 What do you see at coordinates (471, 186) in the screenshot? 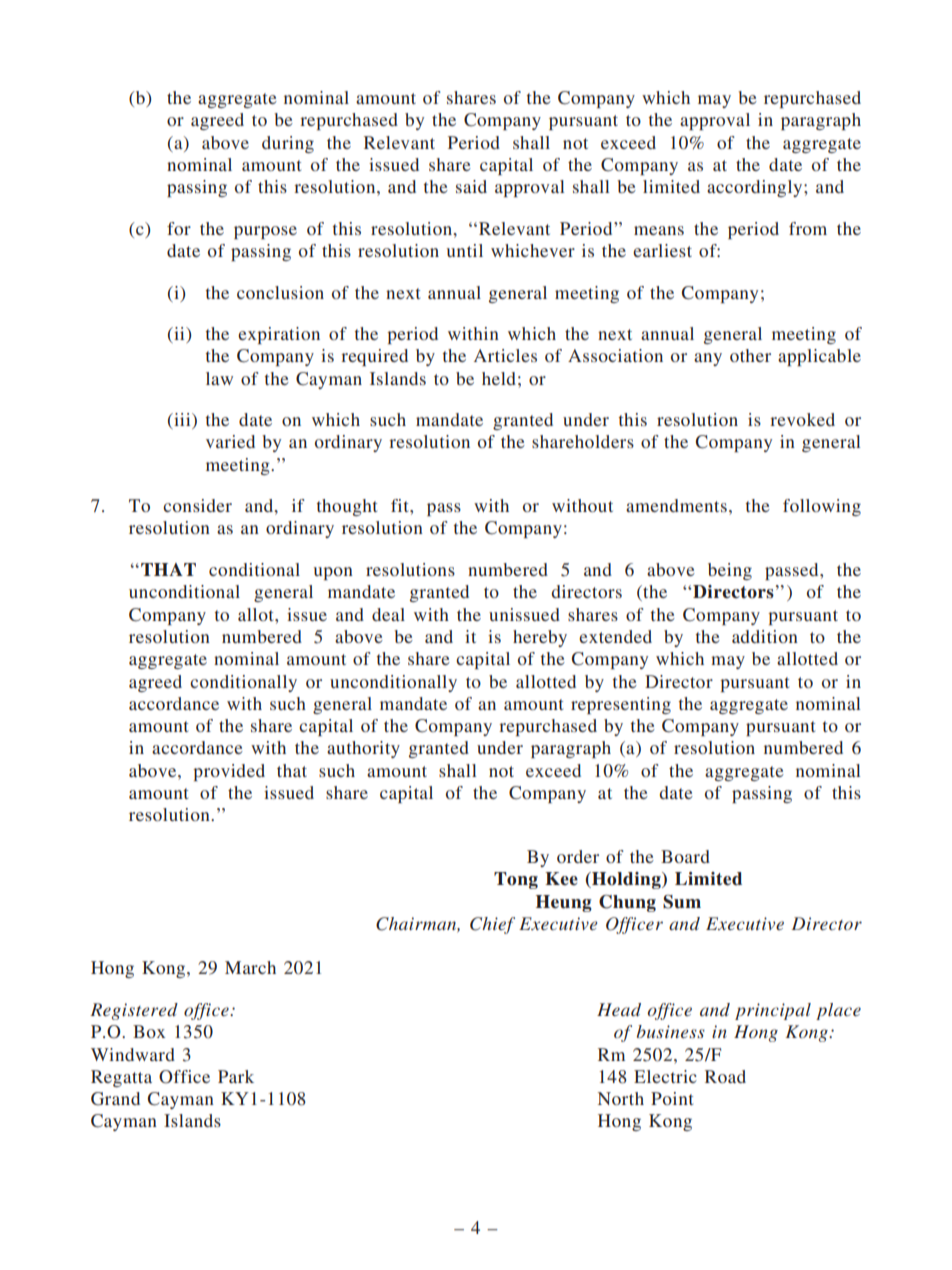
I see `said` at bounding box center [471, 186].
